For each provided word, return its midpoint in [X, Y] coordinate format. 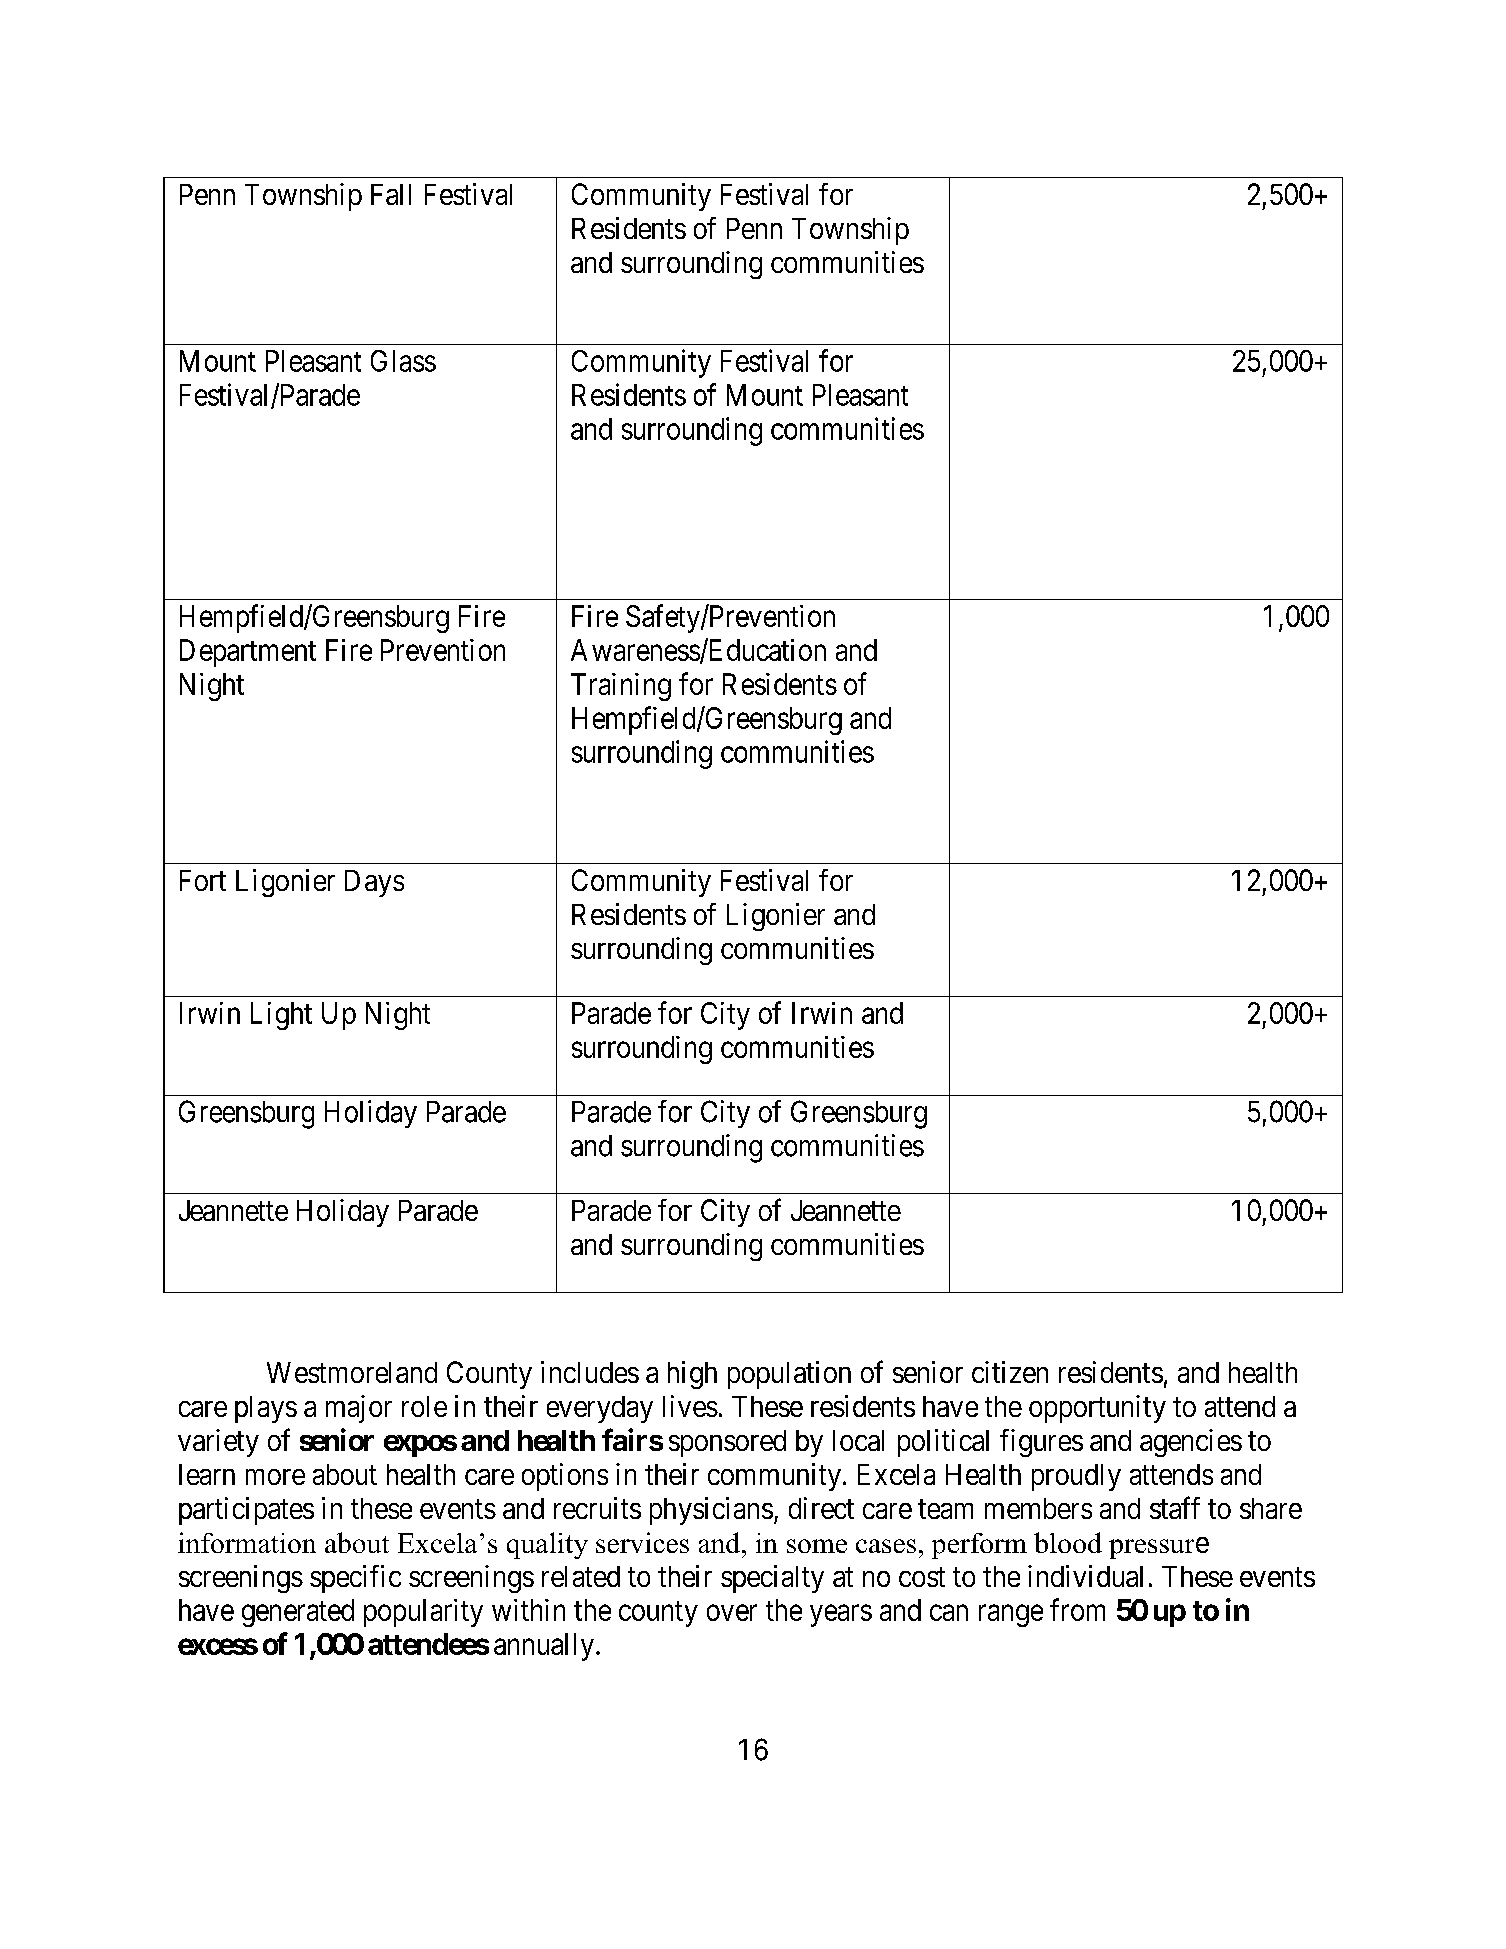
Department [248, 653]
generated [298, 1613]
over [732, 1613]
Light [281, 1016]
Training [621, 687]
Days [374, 883]
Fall [391, 194]
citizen [1010, 1372]
